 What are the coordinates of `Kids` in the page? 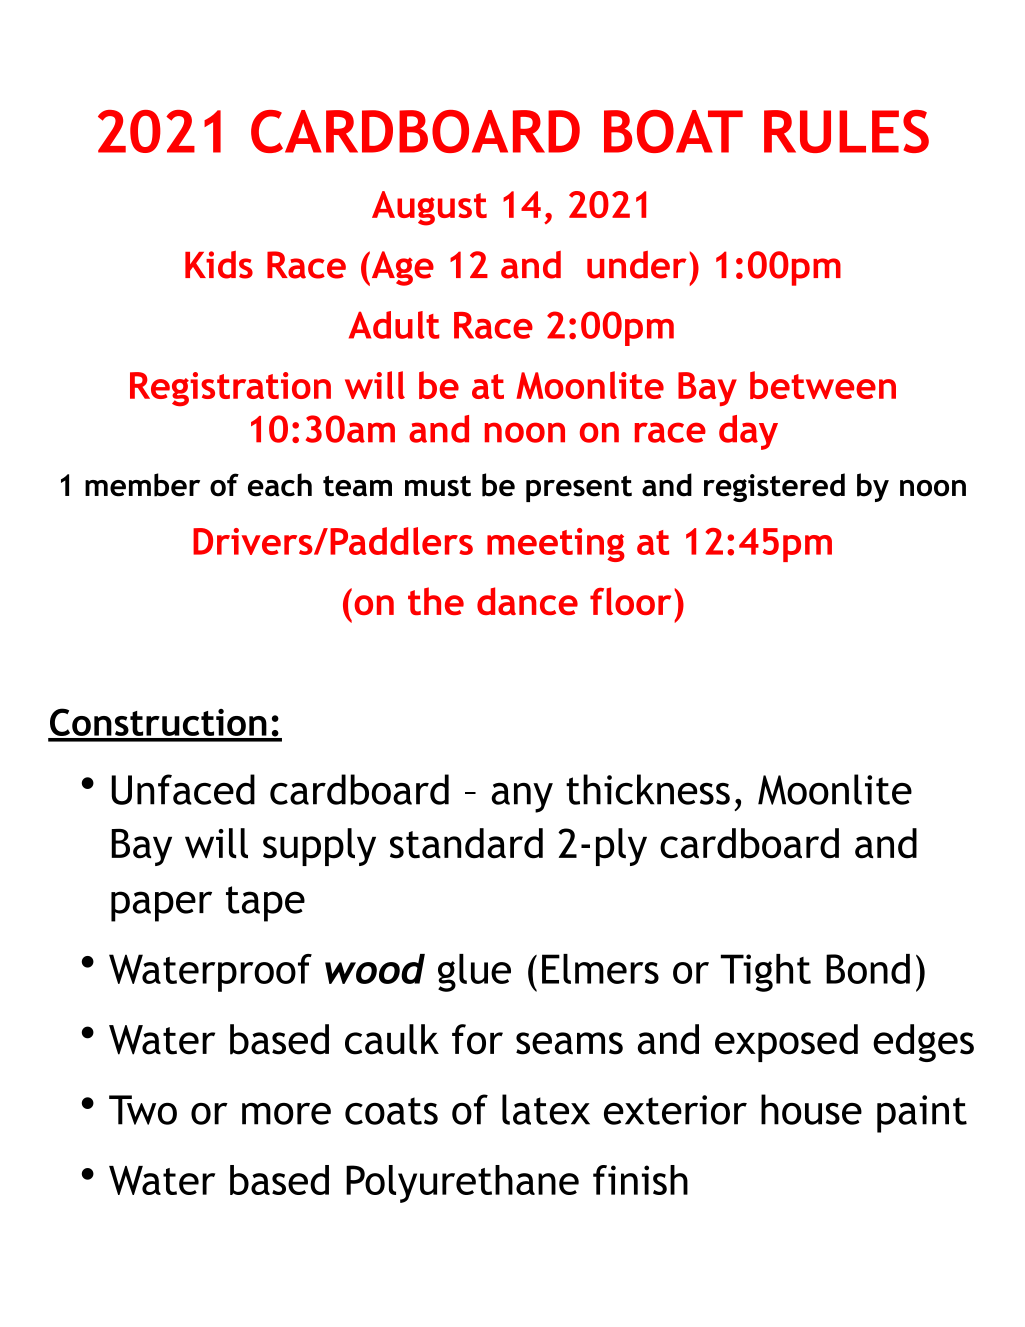 It's located at (219, 265).
